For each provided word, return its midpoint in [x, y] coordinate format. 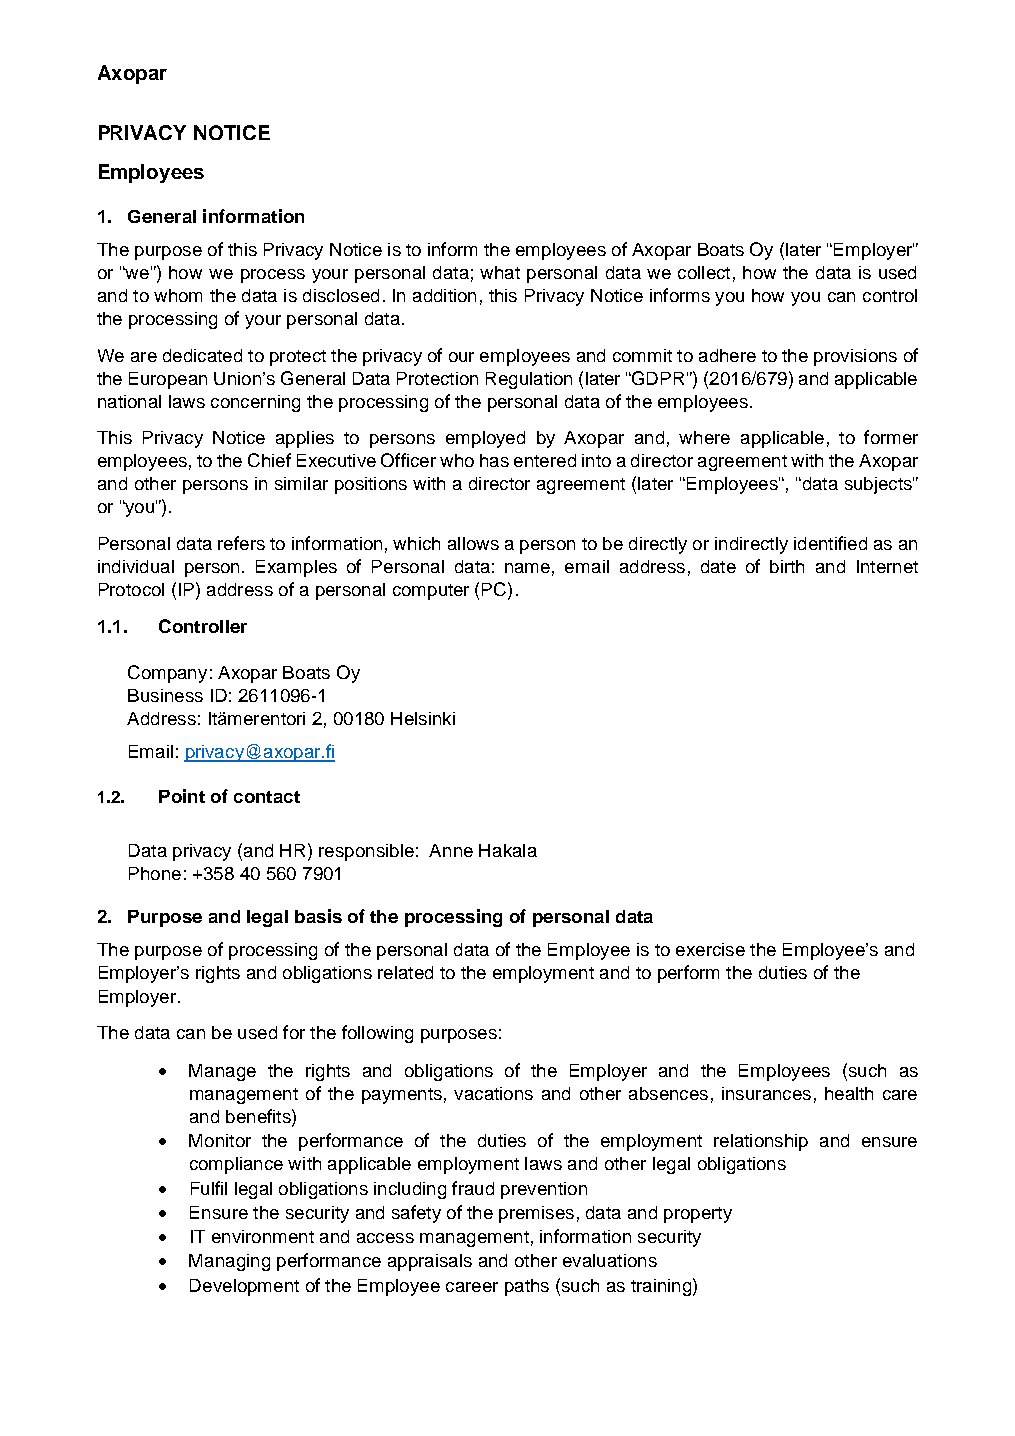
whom [178, 295]
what [500, 272]
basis [318, 916]
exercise [710, 949]
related [405, 972]
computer [431, 592]
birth [787, 566]
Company [167, 674]
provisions [855, 357]
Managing [229, 1262]
